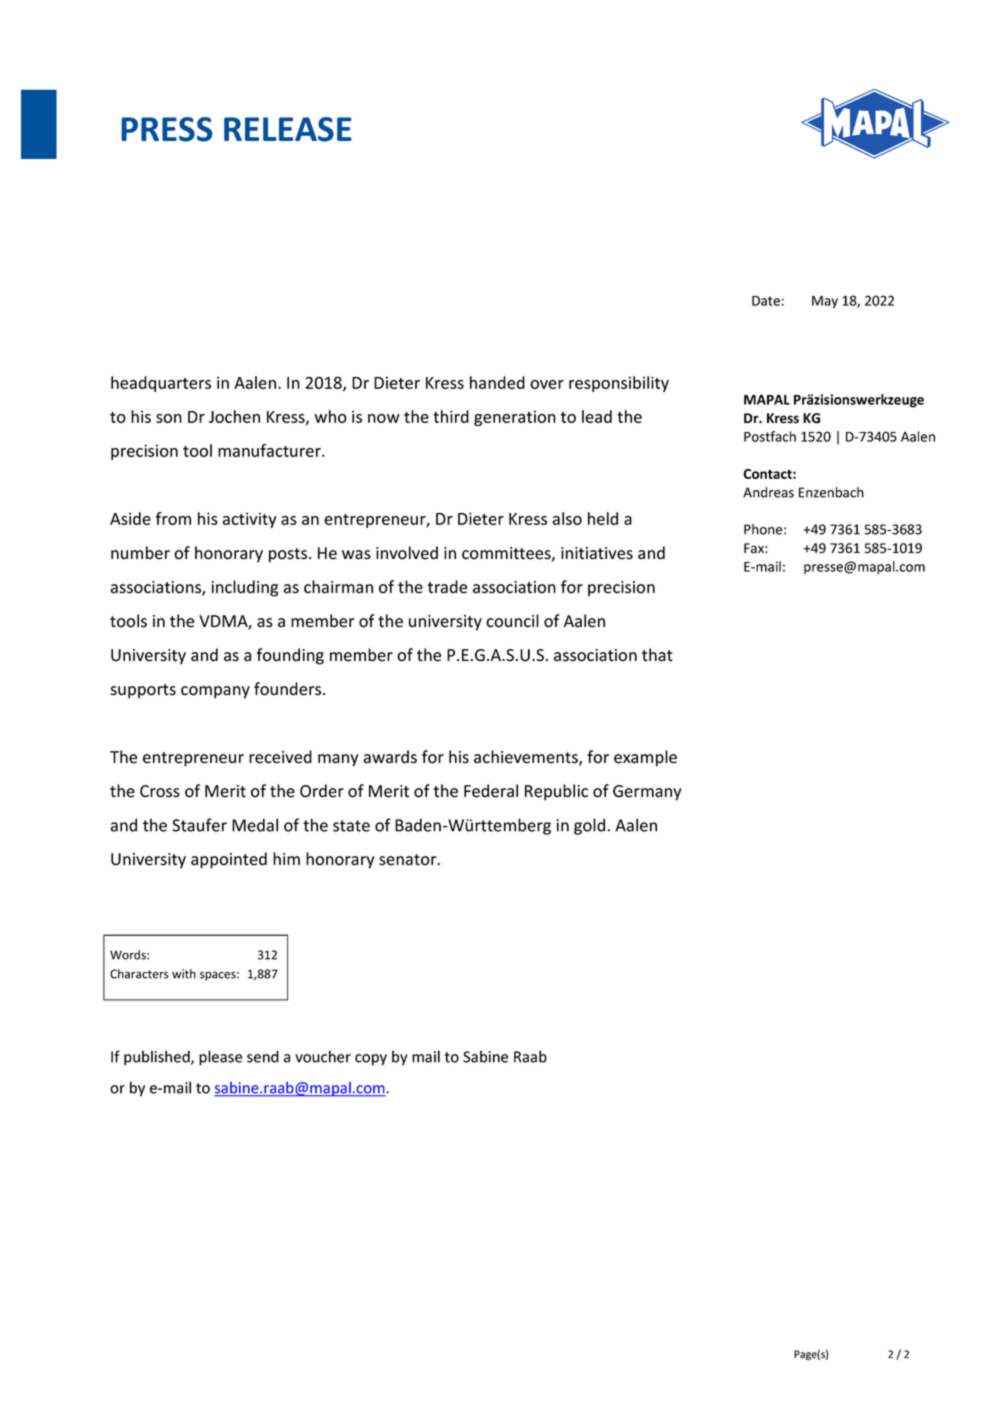  I want to click on handed, so click(497, 382).
